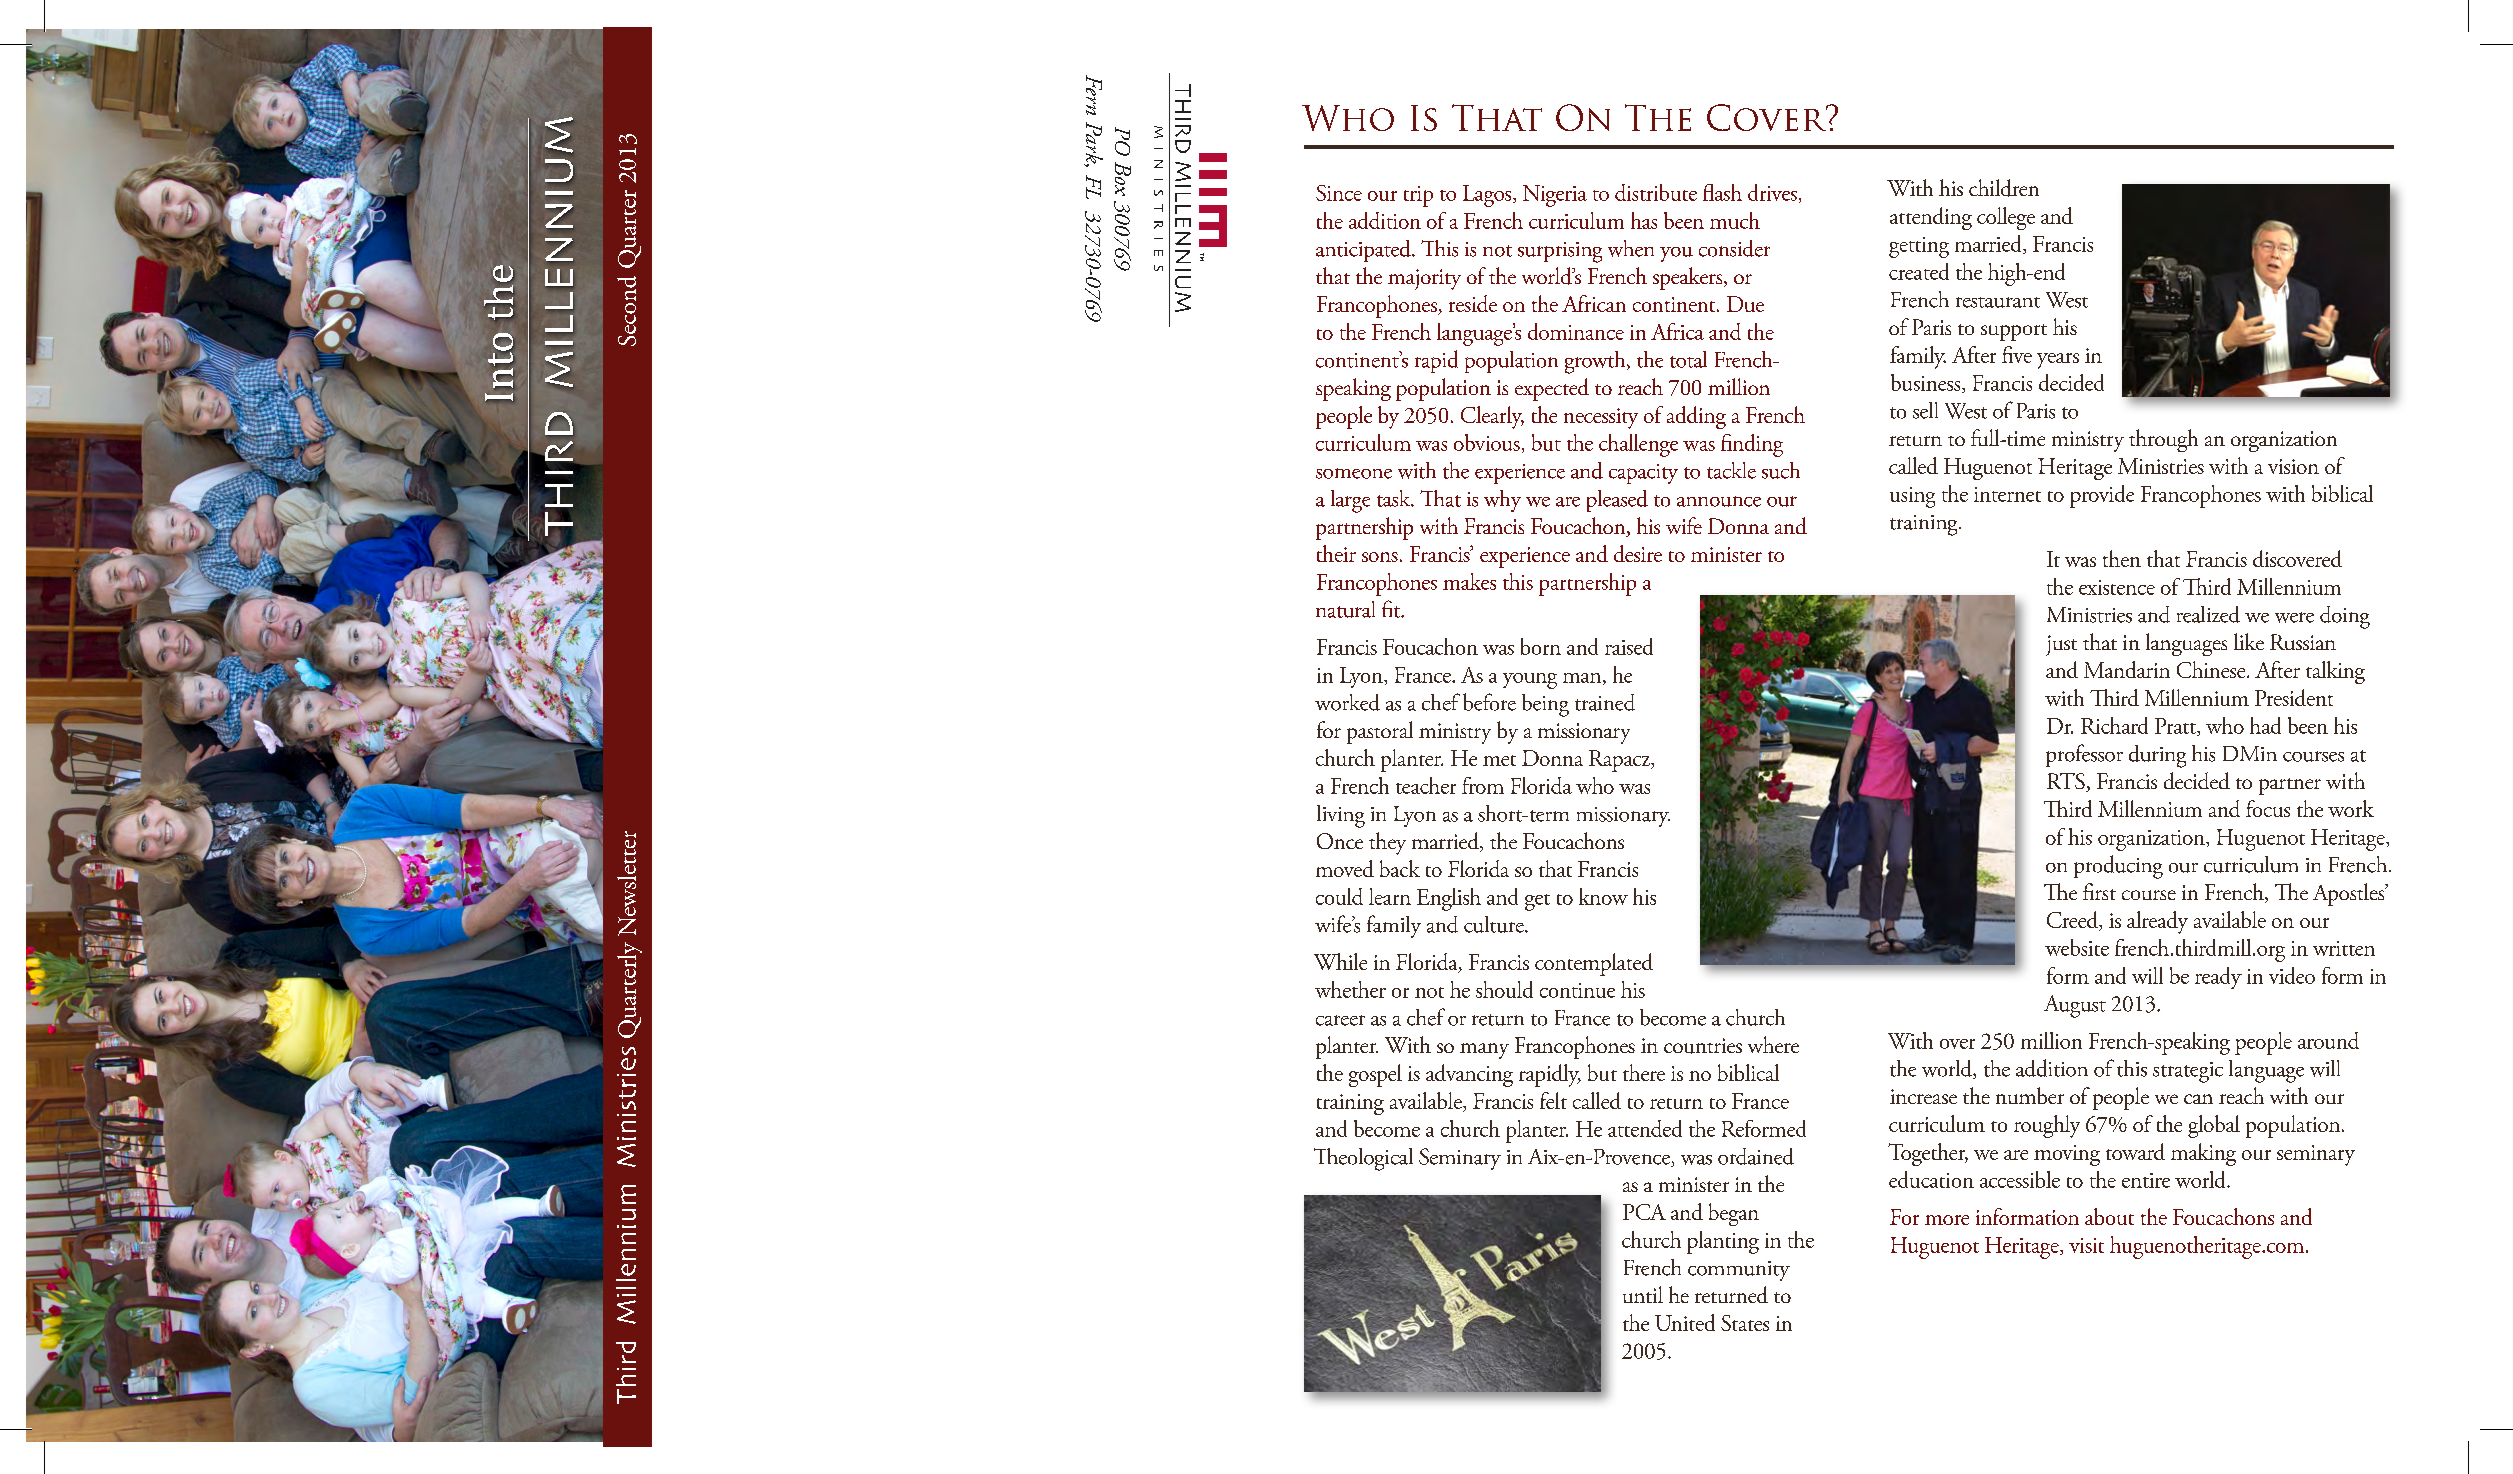  Describe the element at coordinates (2293, 466) in the page. I see `vision` at that location.
